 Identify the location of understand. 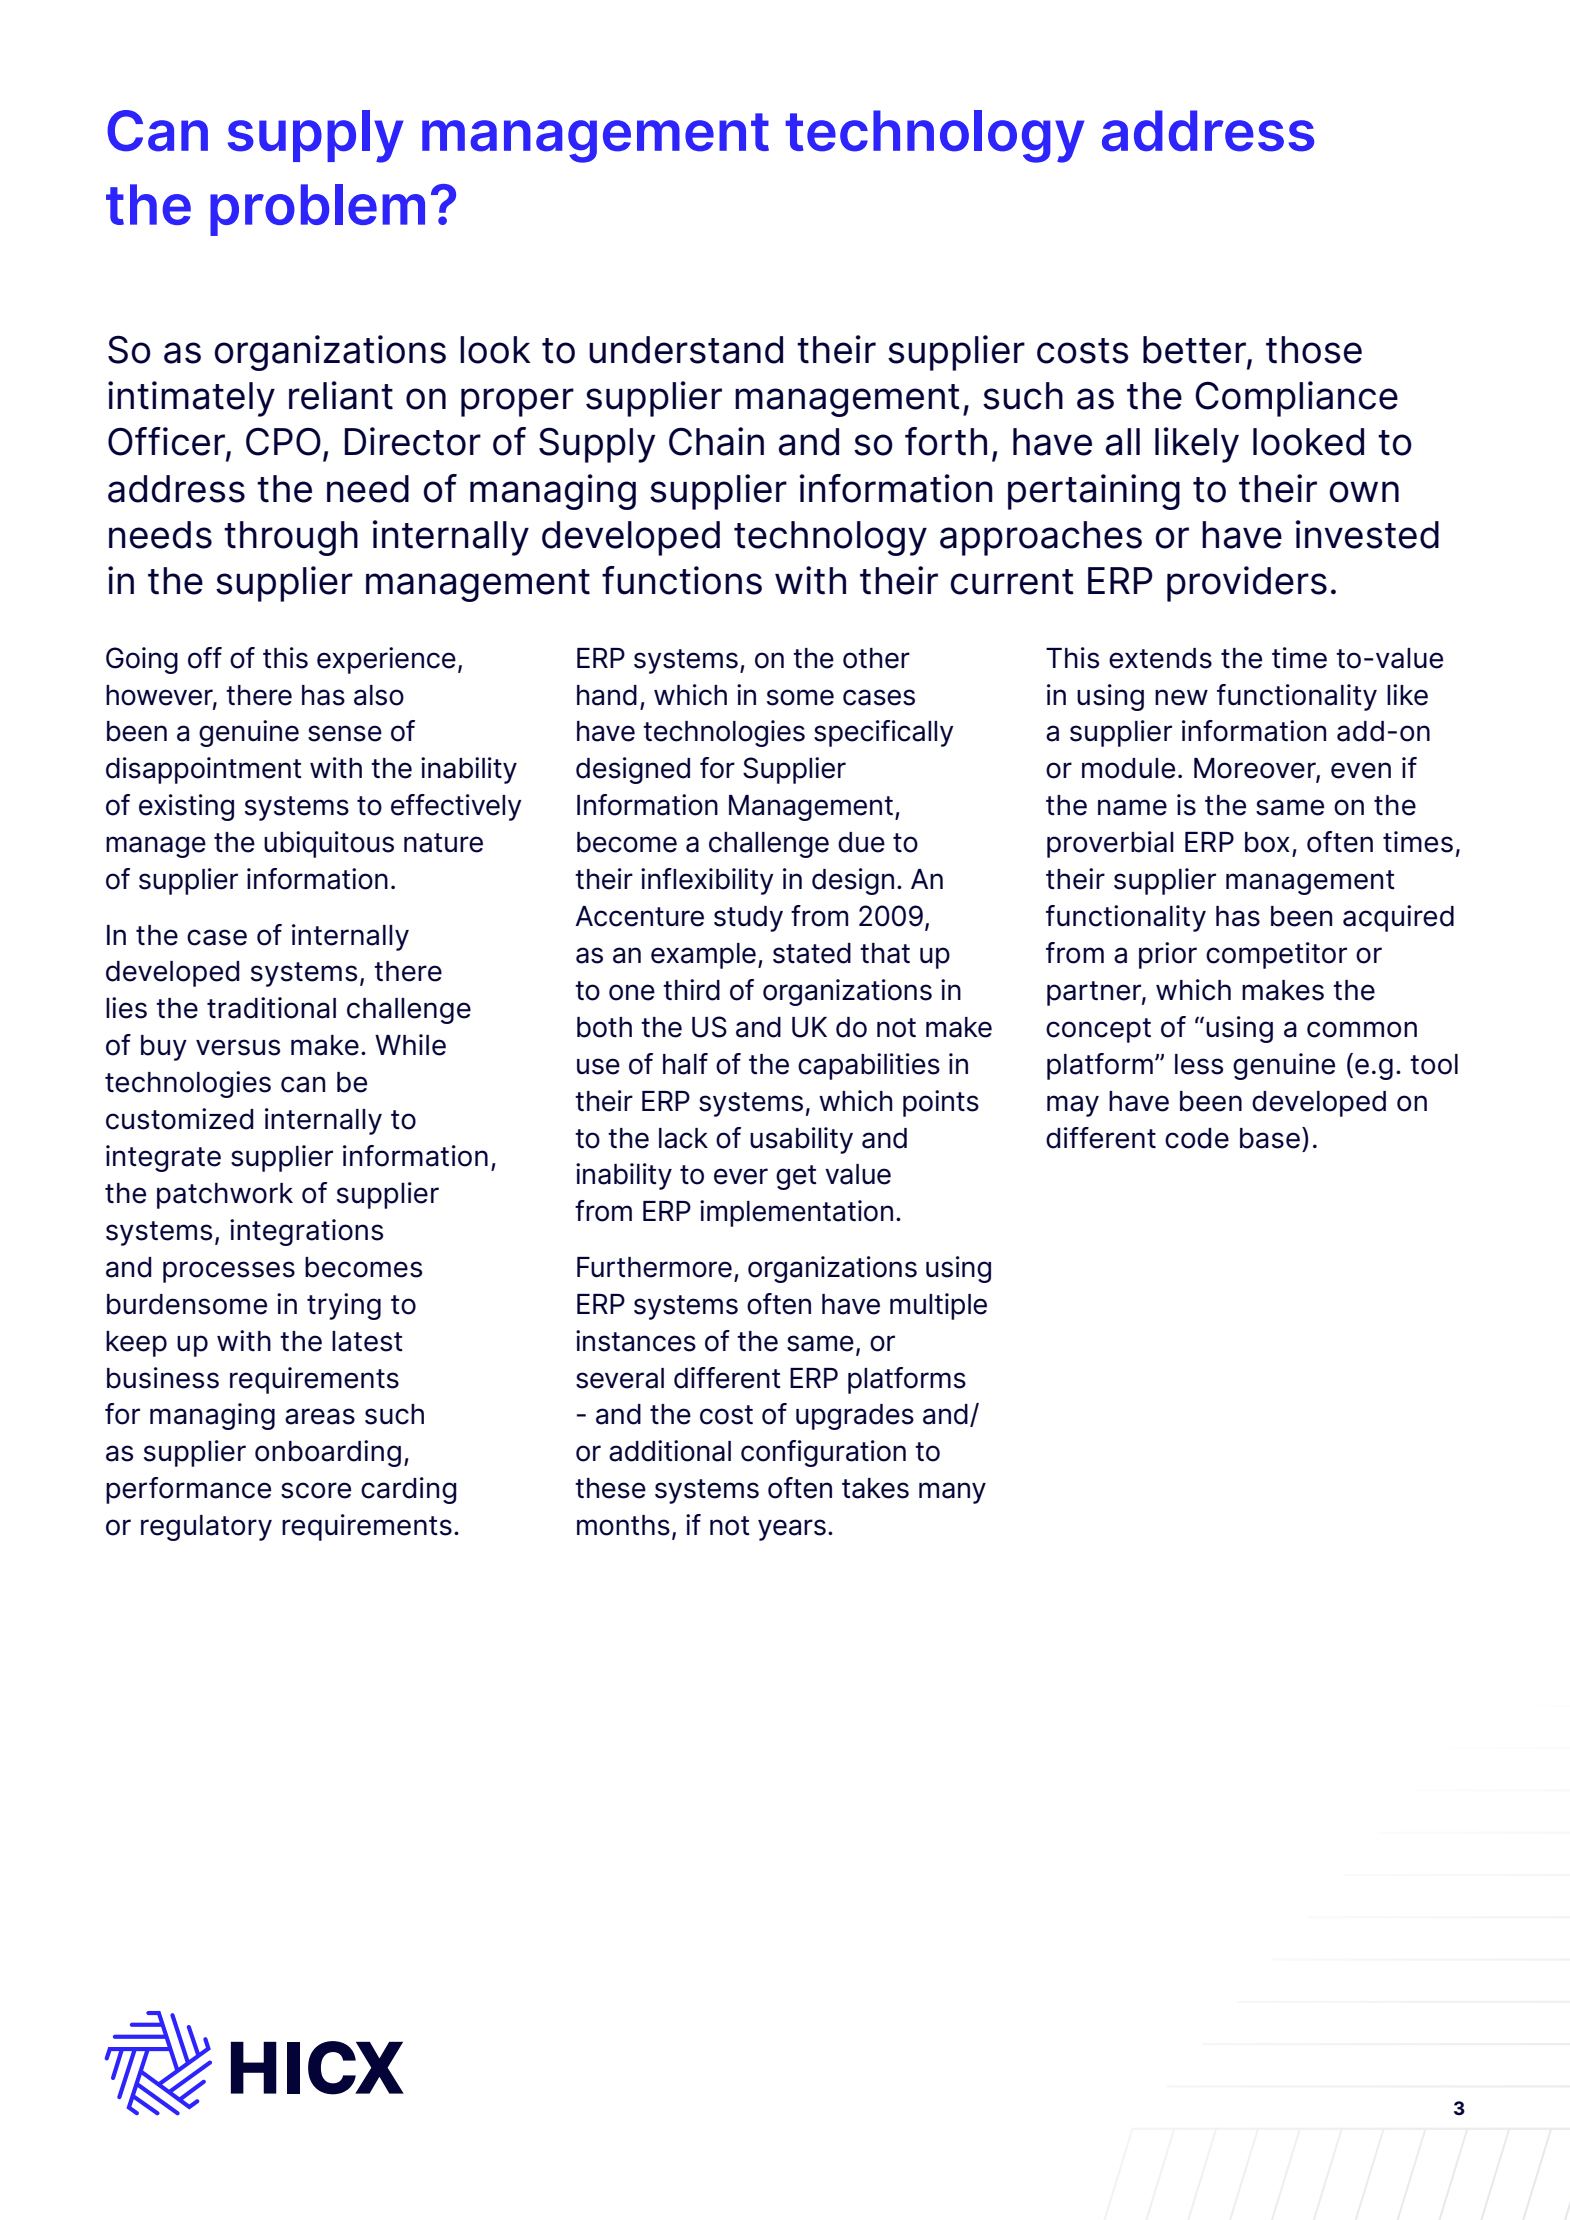
(686, 350).
